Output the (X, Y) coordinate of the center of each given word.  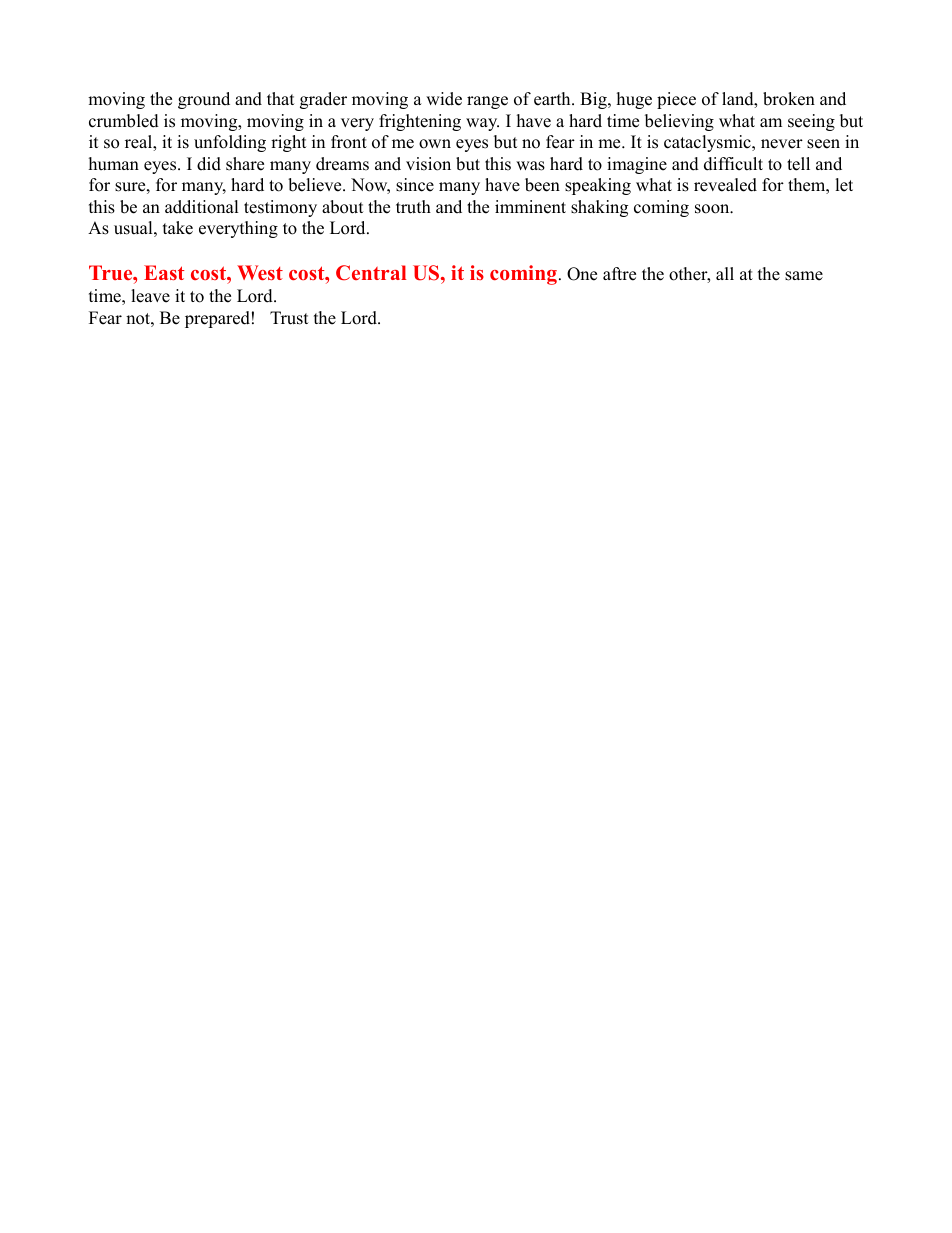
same (804, 276)
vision (428, 164)
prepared (217, 319)
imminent (530, 207)
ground (204, 100)
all (725, 273)
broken (789, 99)
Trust (289, 318)
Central (371, 272)
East (164, 272)
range (487, 102)
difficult (733, 164)
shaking (599, 208)
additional (202, 207)
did (209, 164)
